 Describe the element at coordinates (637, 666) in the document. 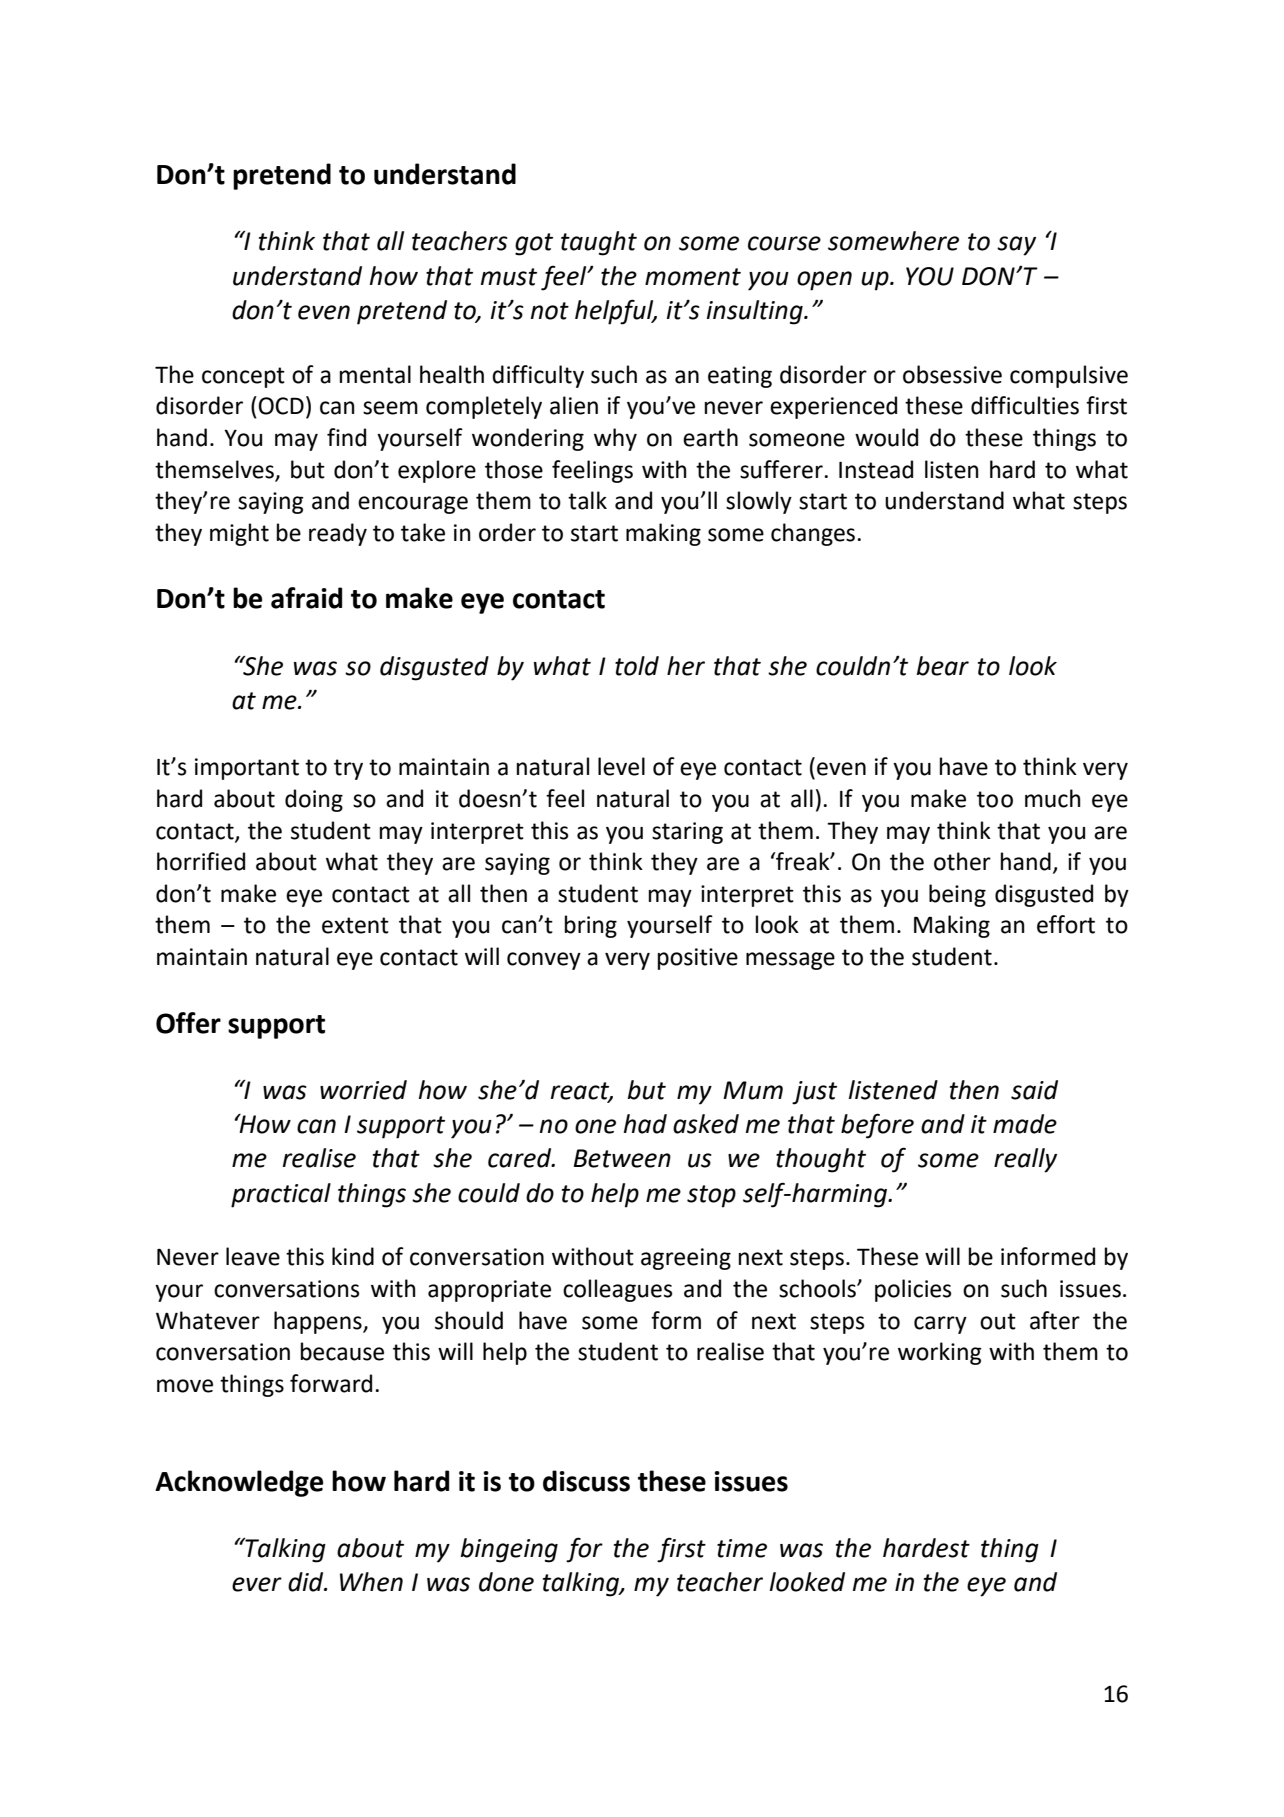

I see `told` at that location.
